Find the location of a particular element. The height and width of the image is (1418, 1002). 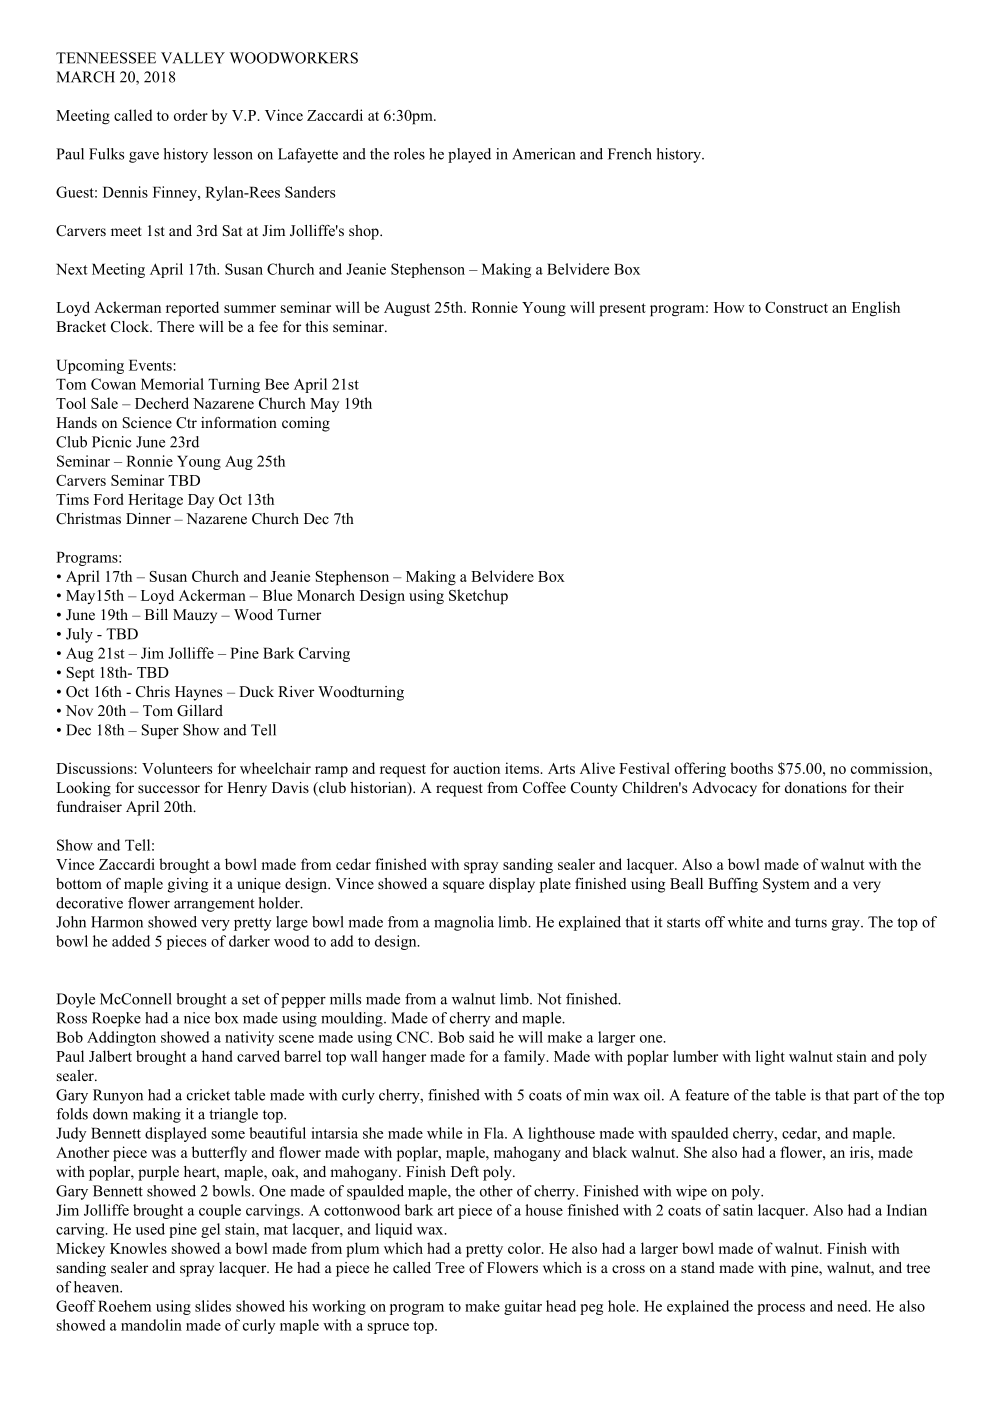

color is located at coordinates (525, 1248).
